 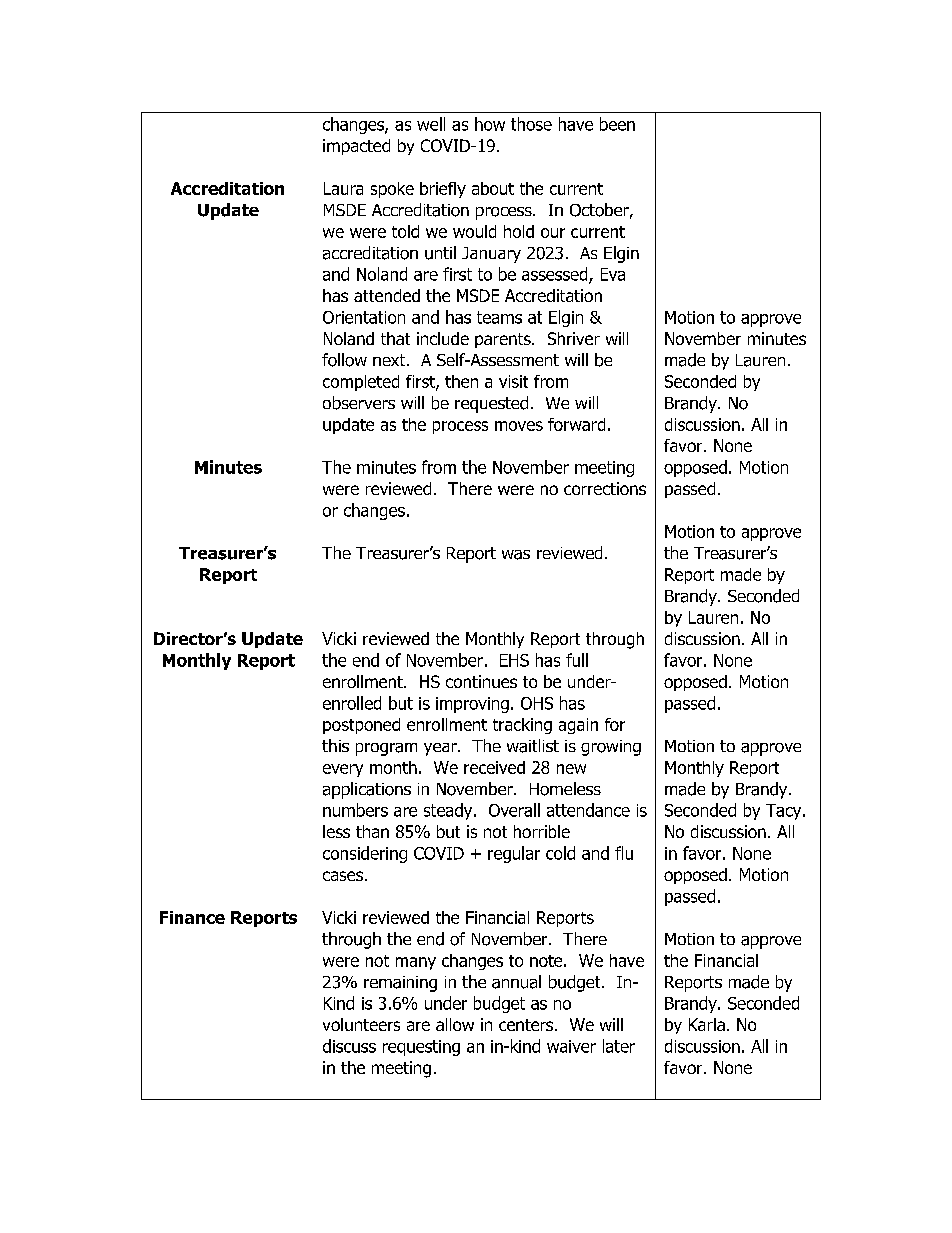 I want to click on postponed, so click(x=361, y=726).
